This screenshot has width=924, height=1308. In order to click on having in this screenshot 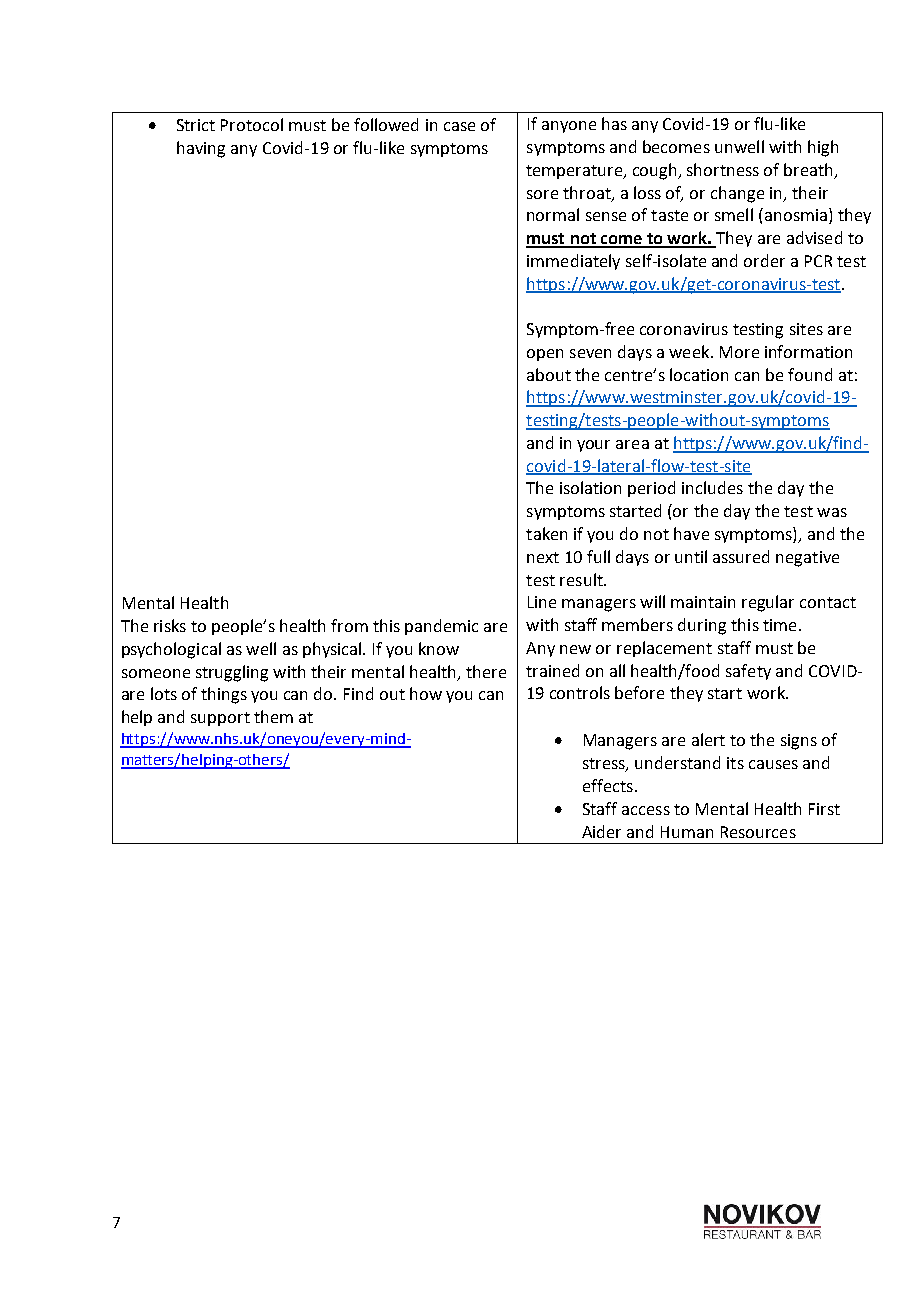, I will do `click(201, 149)`.
